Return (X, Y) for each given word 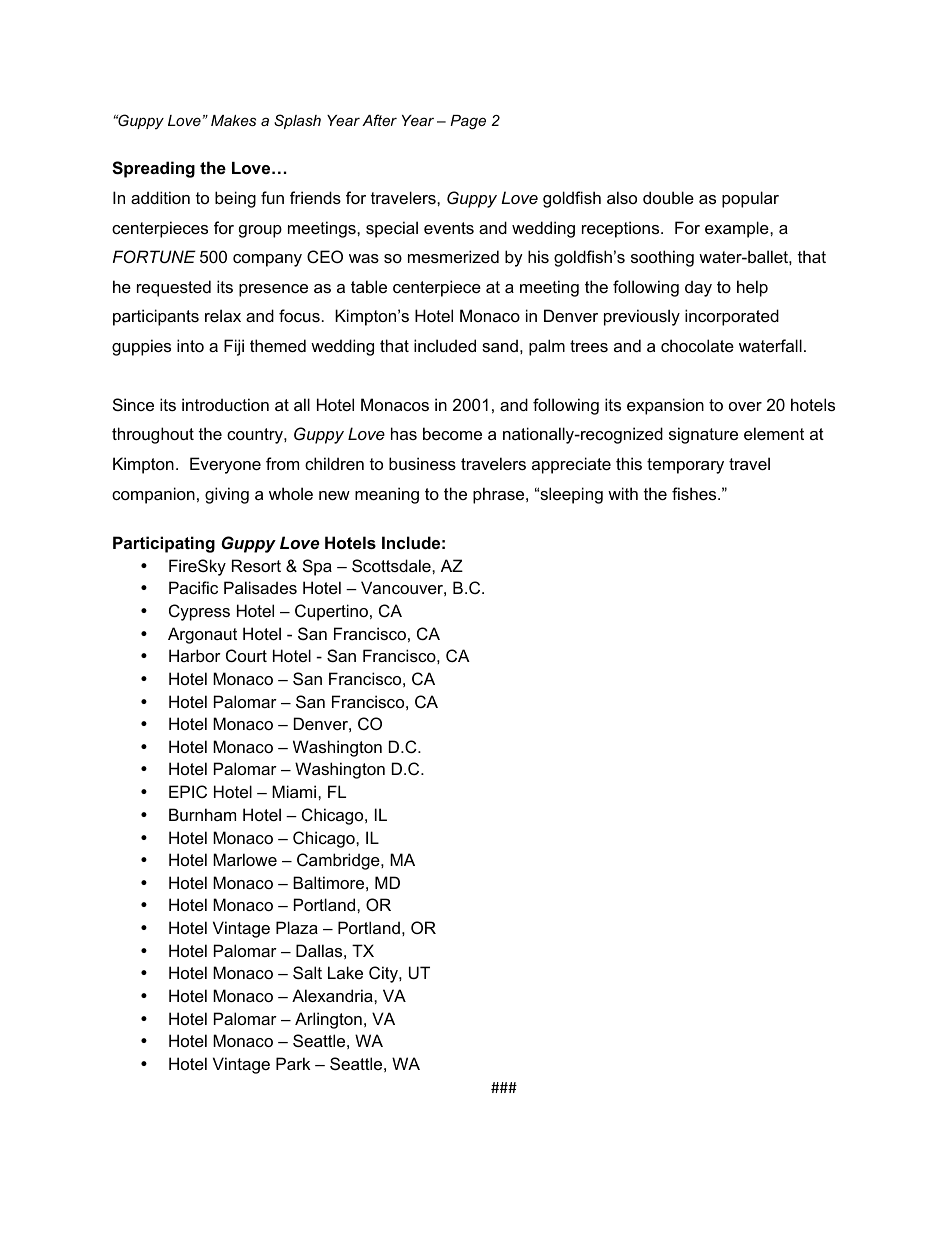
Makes (233, 120)
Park (293, 1063)
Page (468, 122)
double (668, 197)
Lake (345, 972)
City (384, 974)
